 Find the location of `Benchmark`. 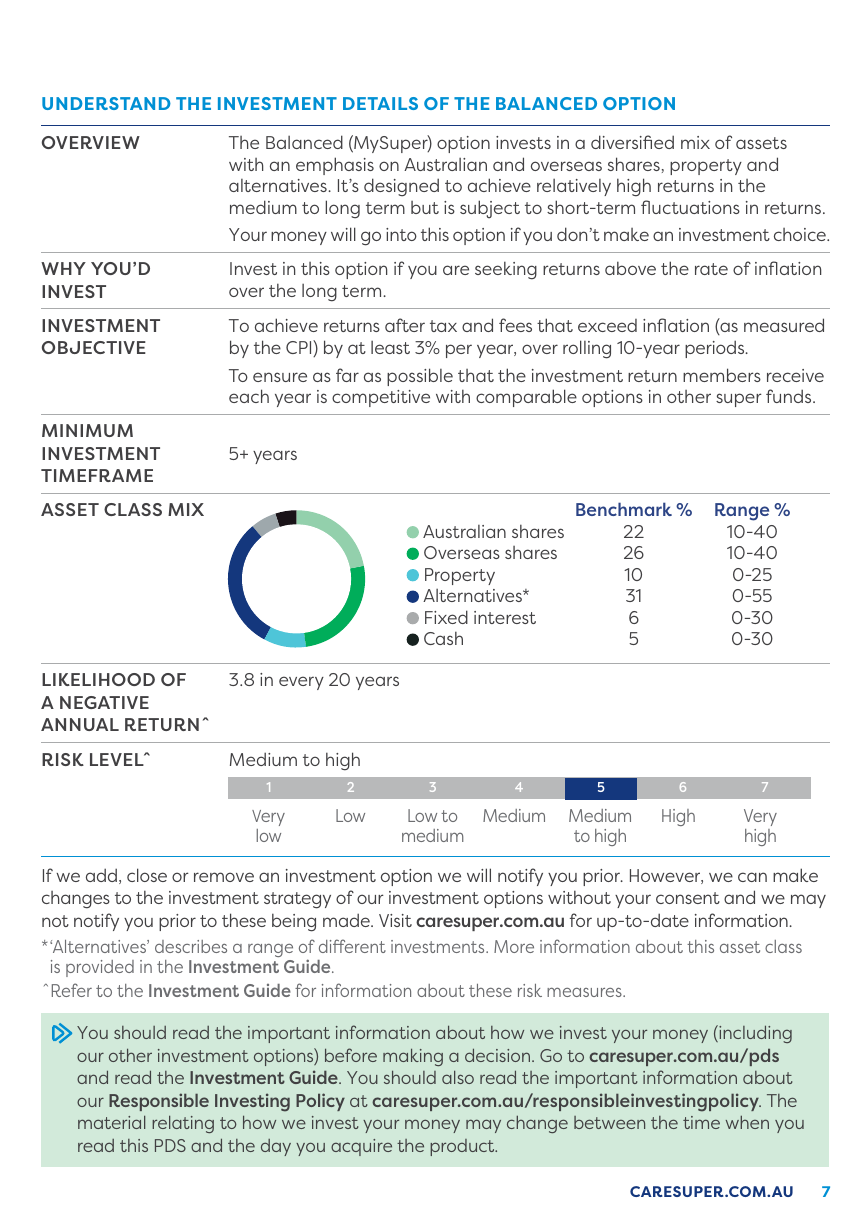

Benchmark is located at coordinates (624, 509).
